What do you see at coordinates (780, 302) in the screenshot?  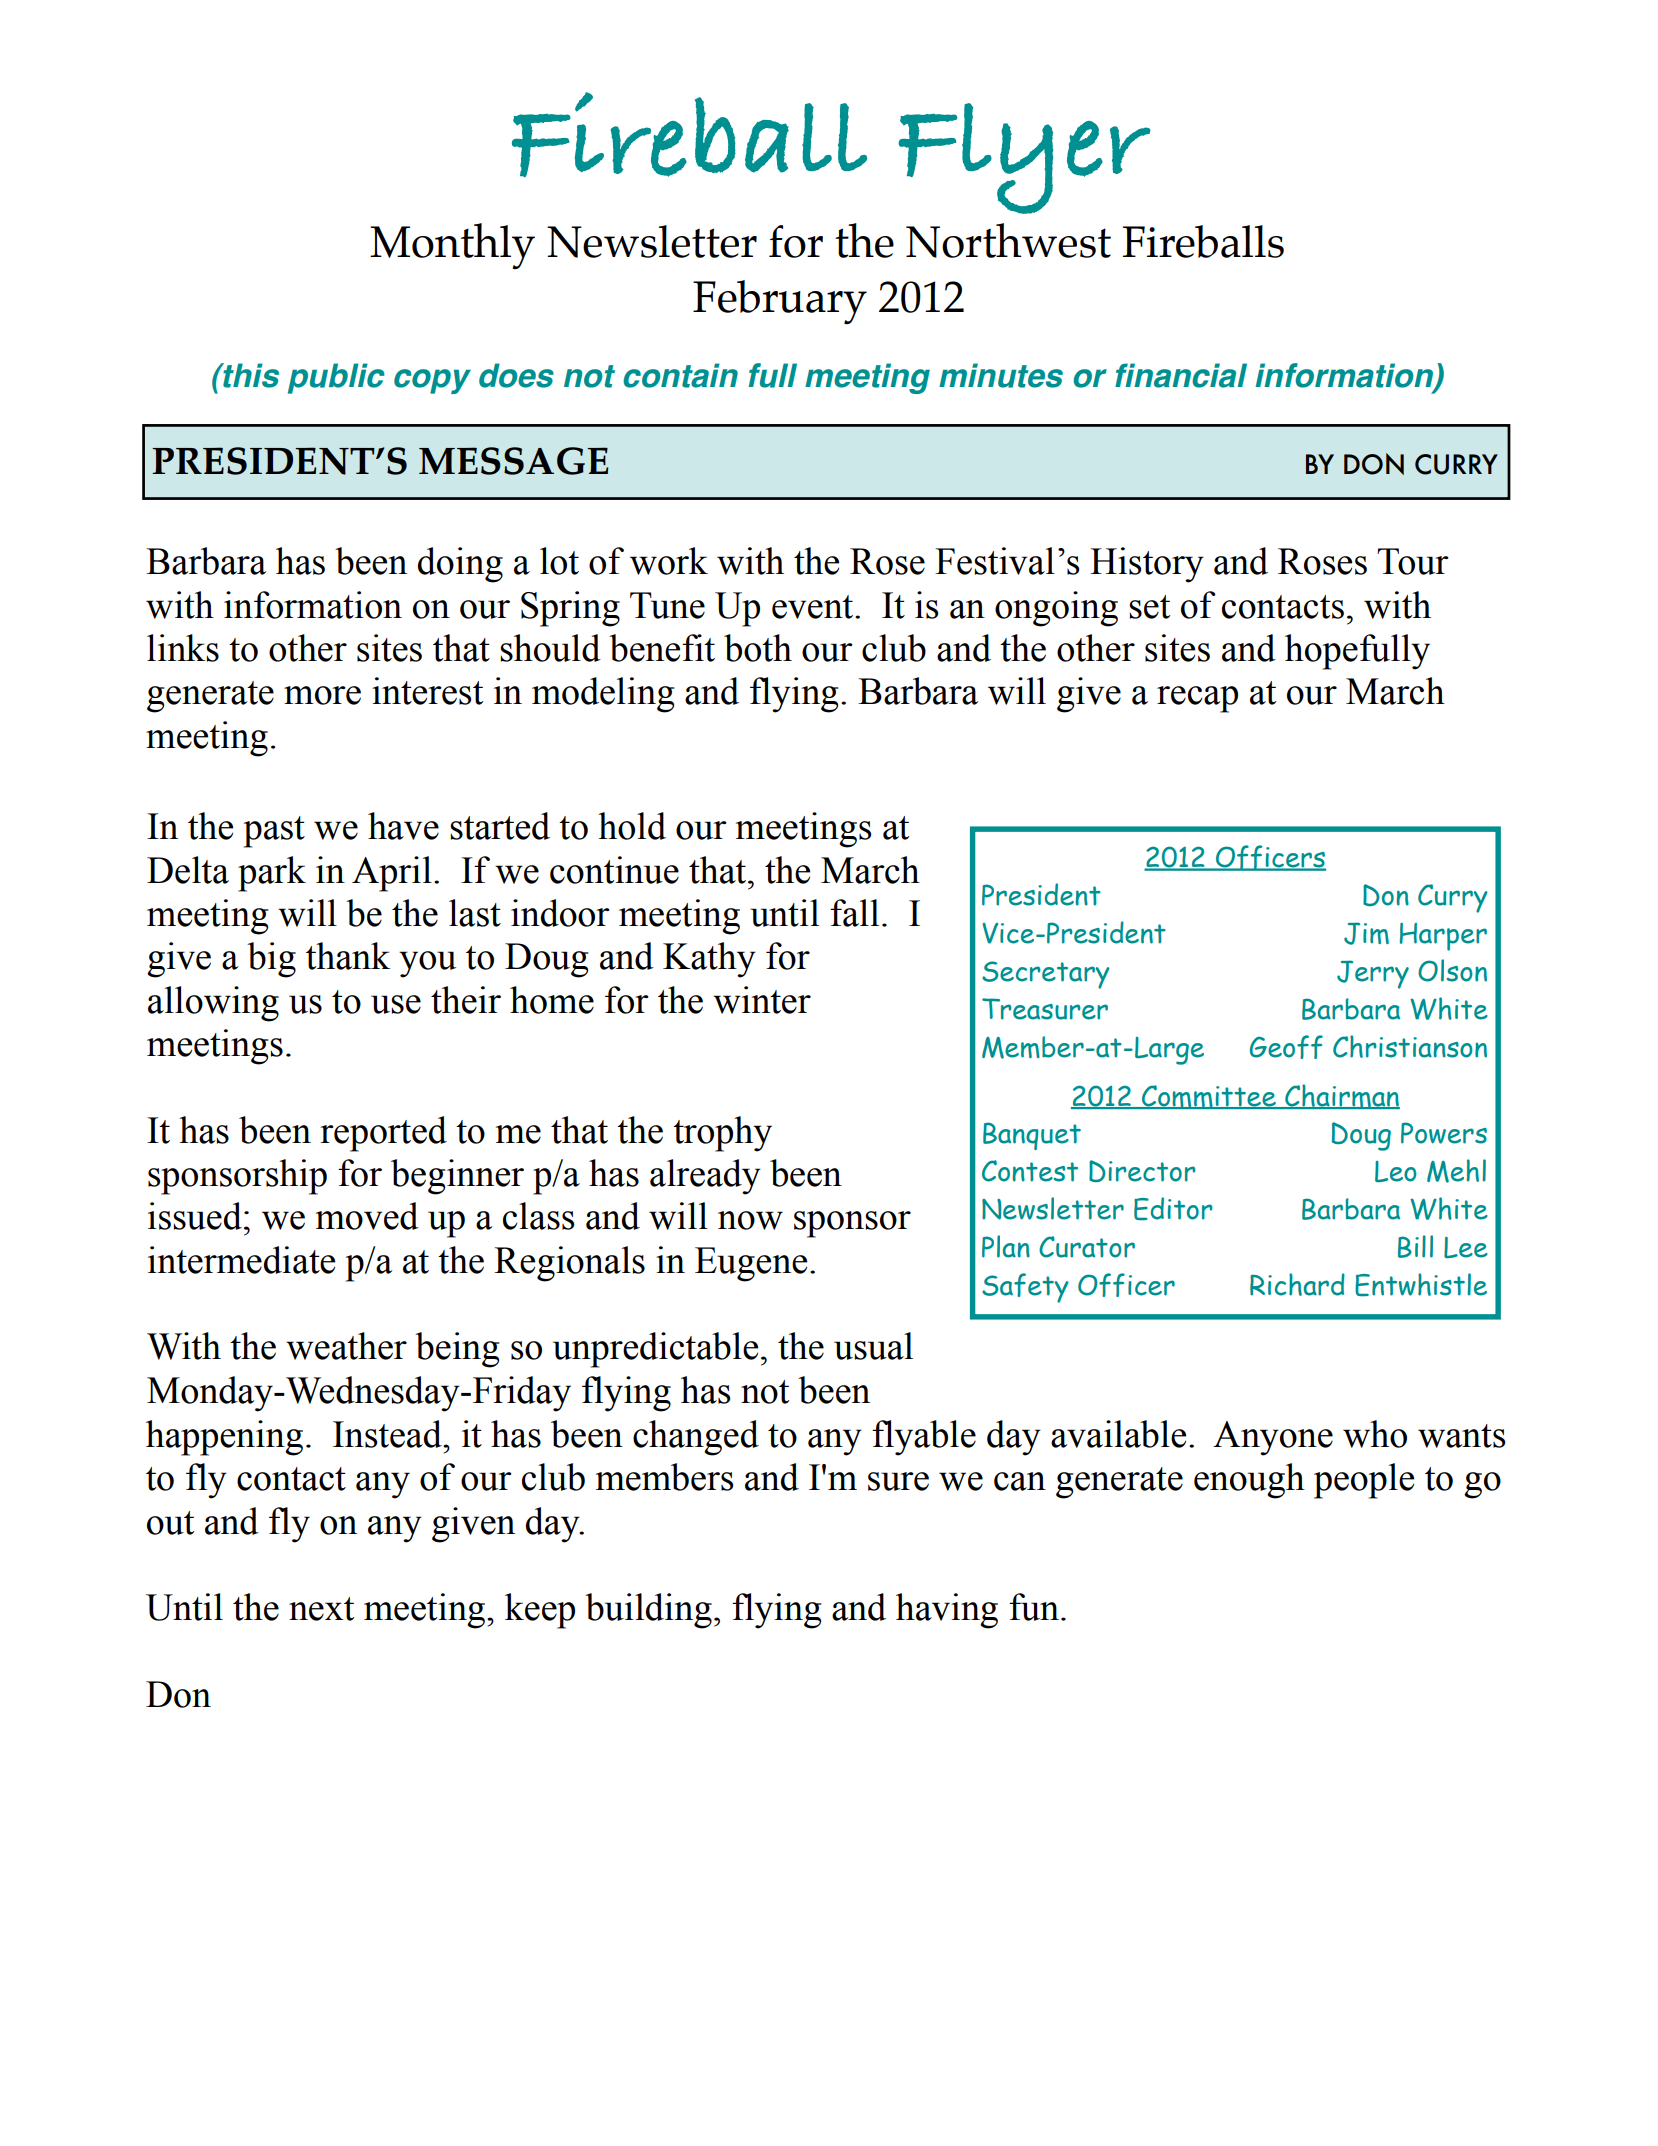 I see `February` at bounding box center [780, 302].
